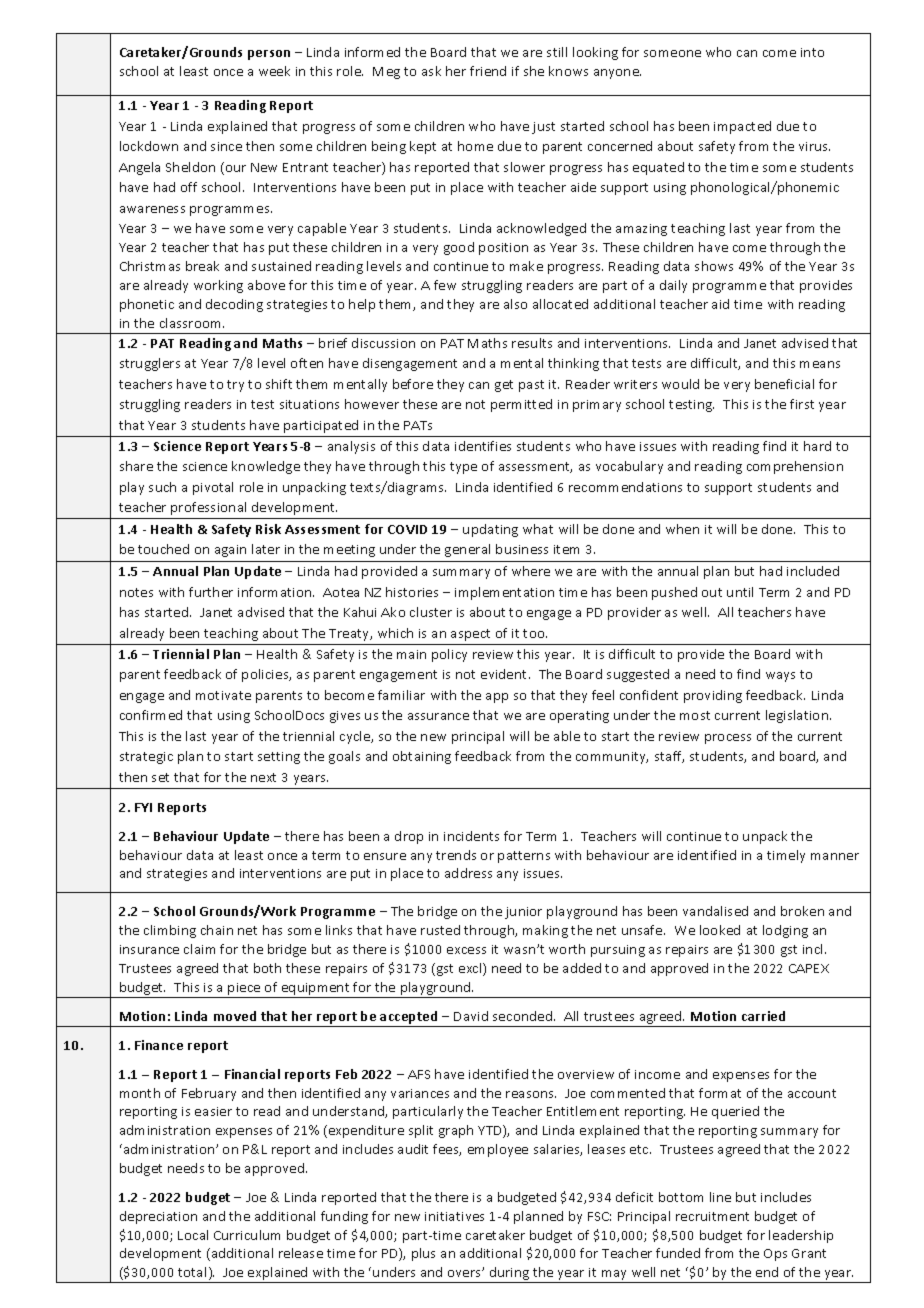 This screenshot has height=1308, width=924. I want to click on ways, so click(780, 677).
